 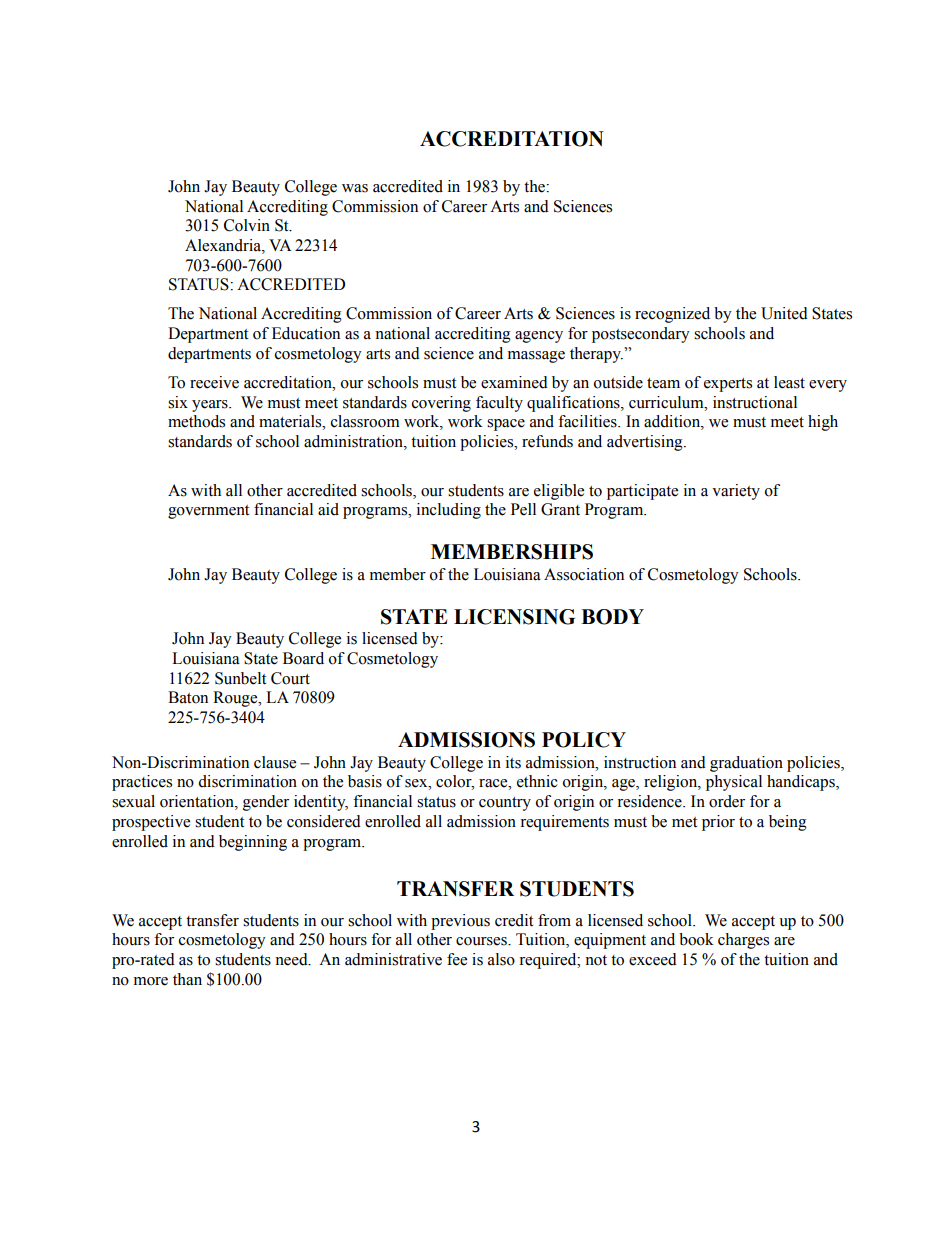 I want to click on was, so click(x=355, y=188).
